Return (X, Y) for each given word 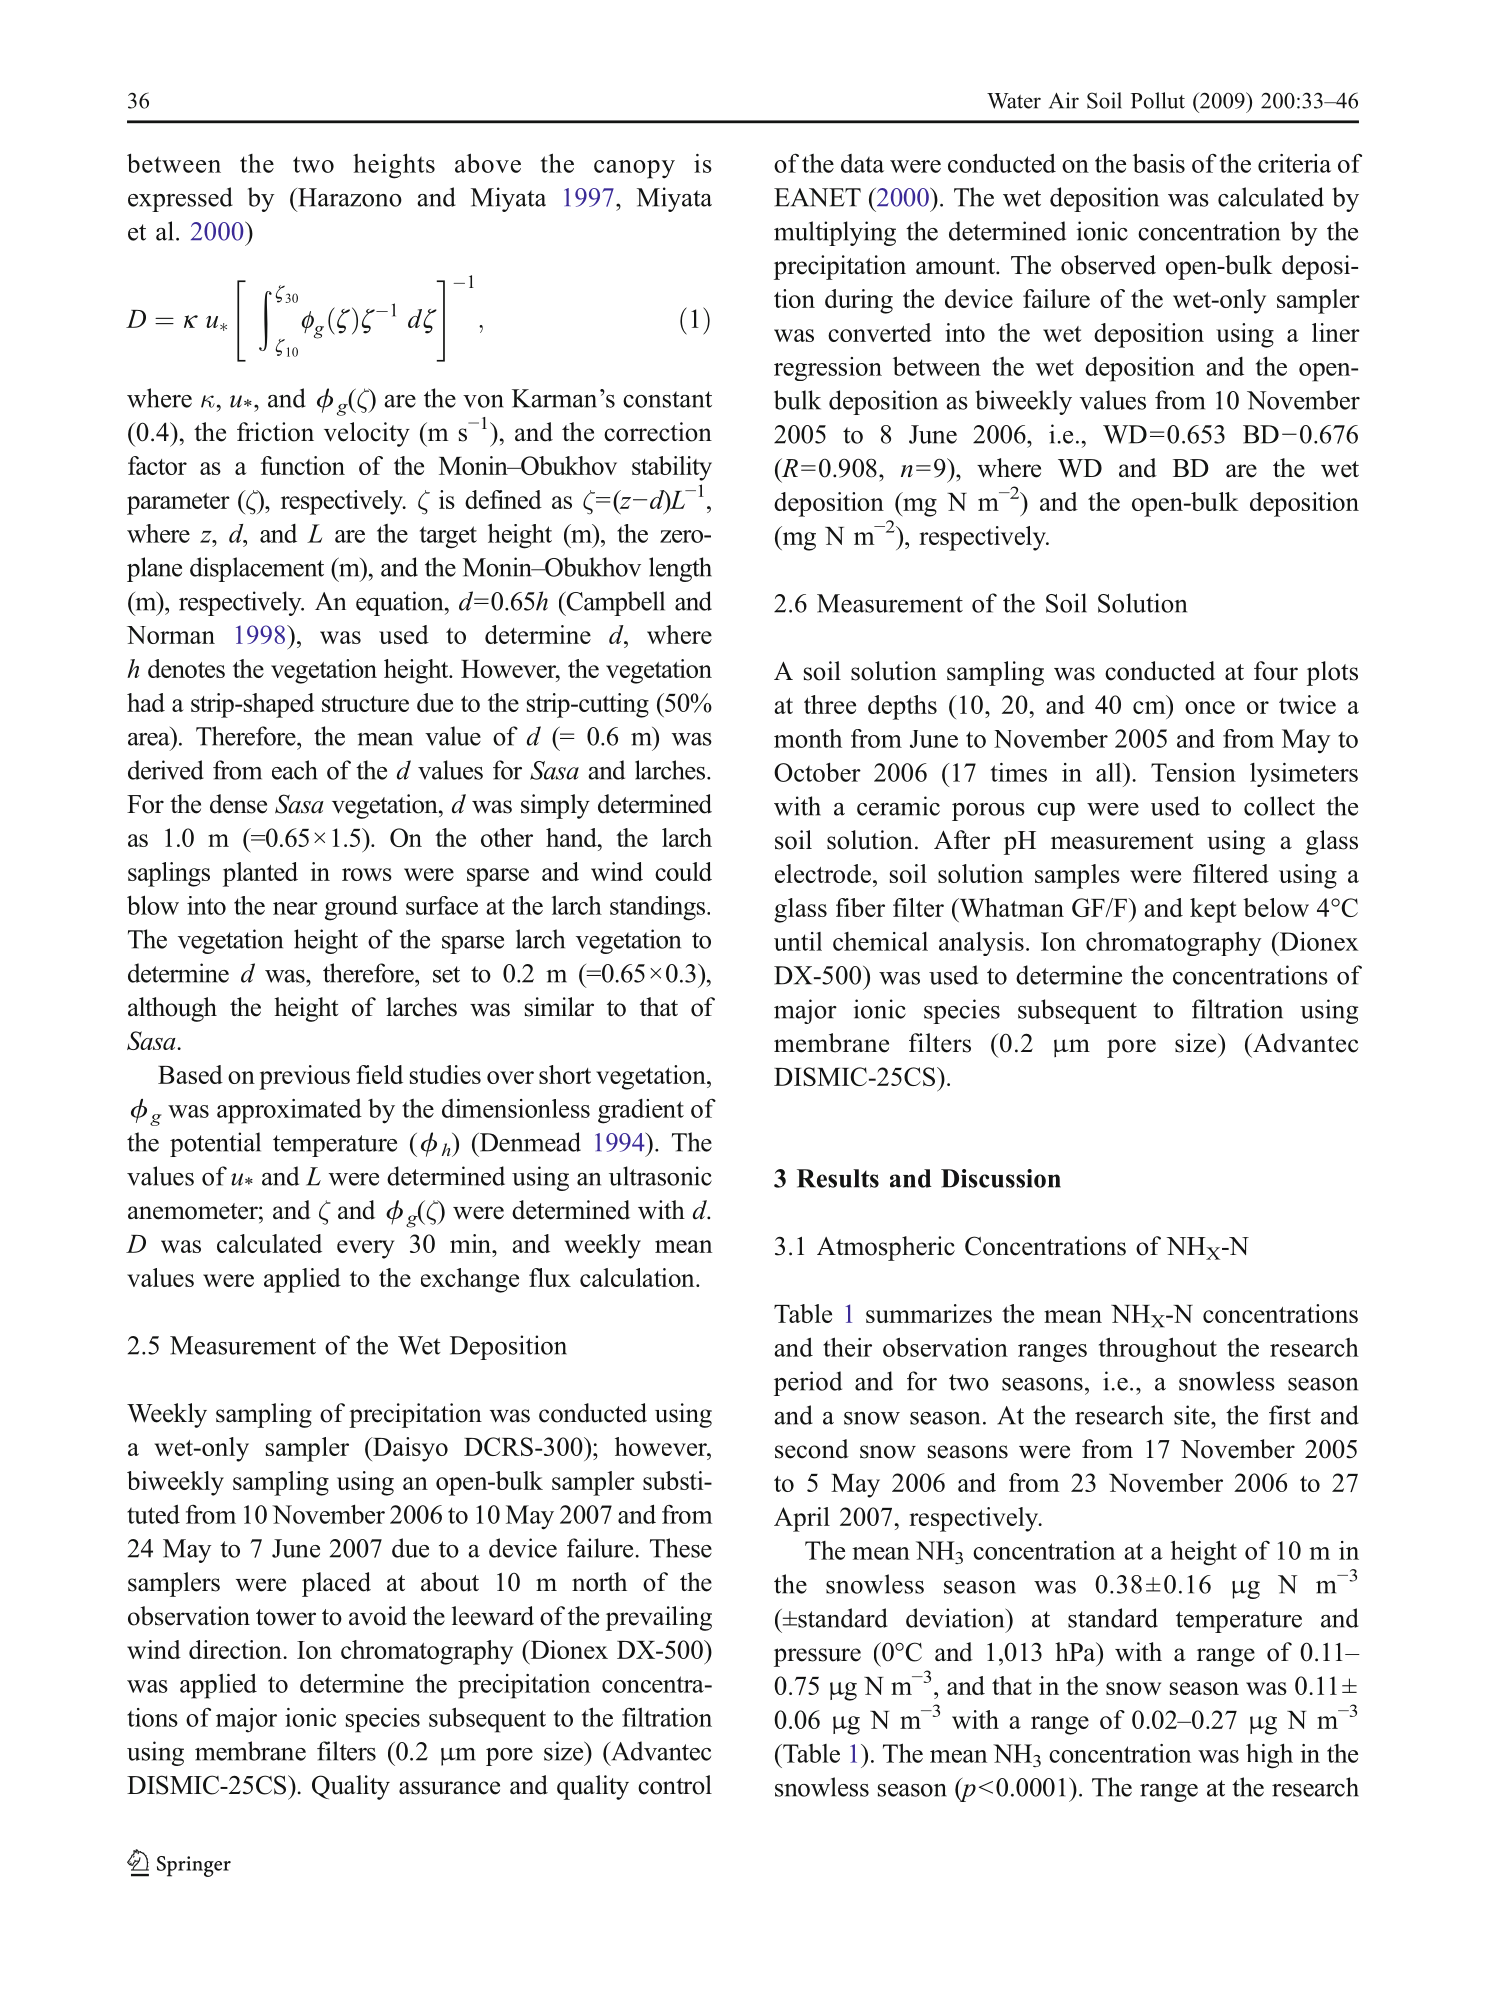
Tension (1193, 772)
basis (1159, 163)
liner (1336, 332)
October (817, 772)
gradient (641, 1111)
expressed (180, 199)
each (295, 770)
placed (336, 1584)
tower (286, 1617)
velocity (367, 434)
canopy (634, 169)
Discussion (1001, 1178)
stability (672, 468)
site (1193, 1415)
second (812, 1449)
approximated (289, 1111)
